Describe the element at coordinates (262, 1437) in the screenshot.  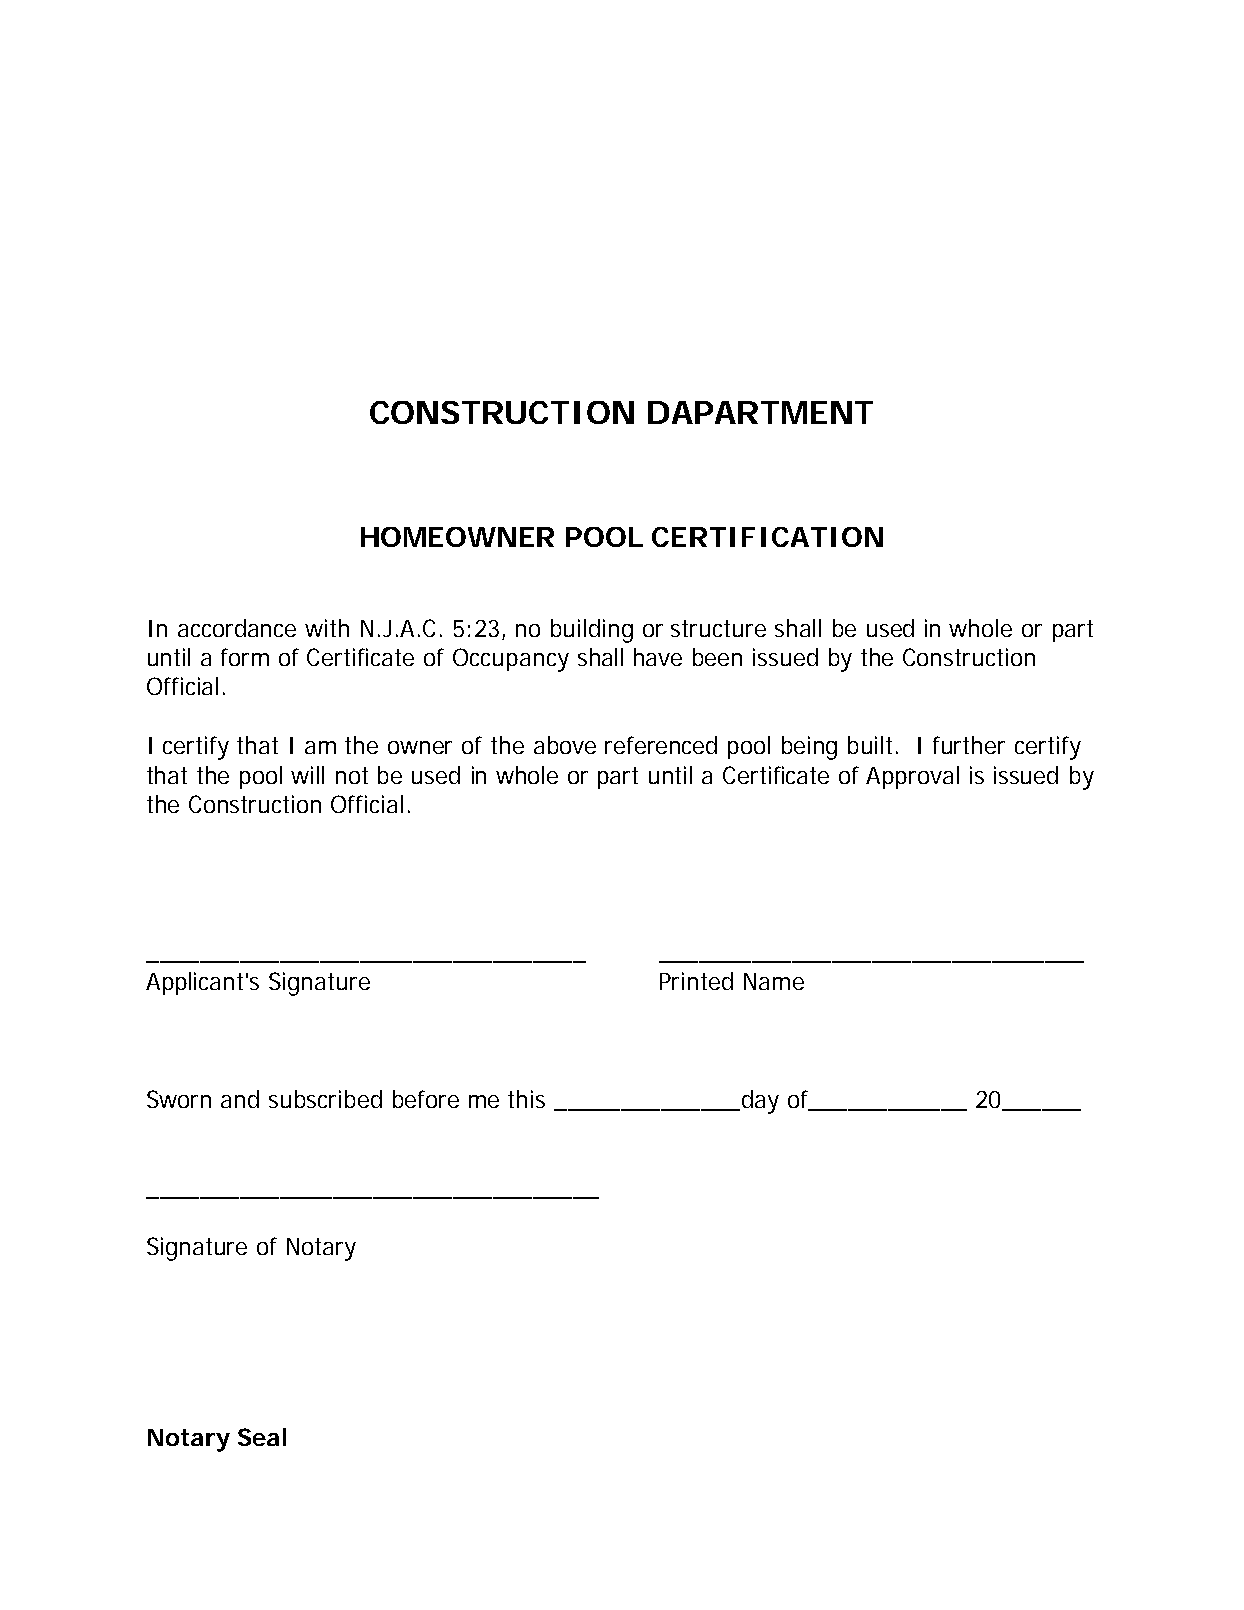
I see `Seal` at that location.
